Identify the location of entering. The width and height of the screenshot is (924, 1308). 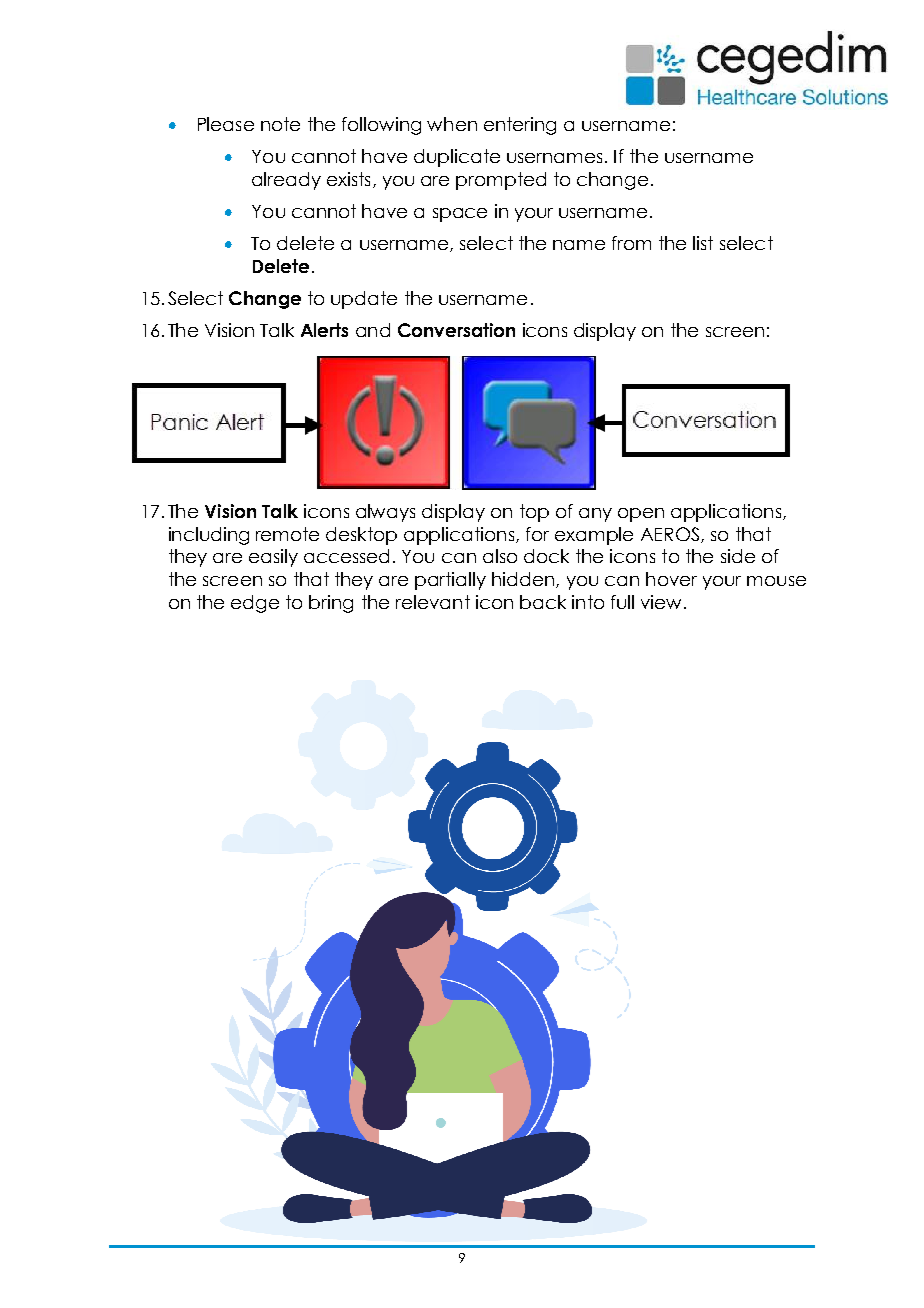
(520, 126).
